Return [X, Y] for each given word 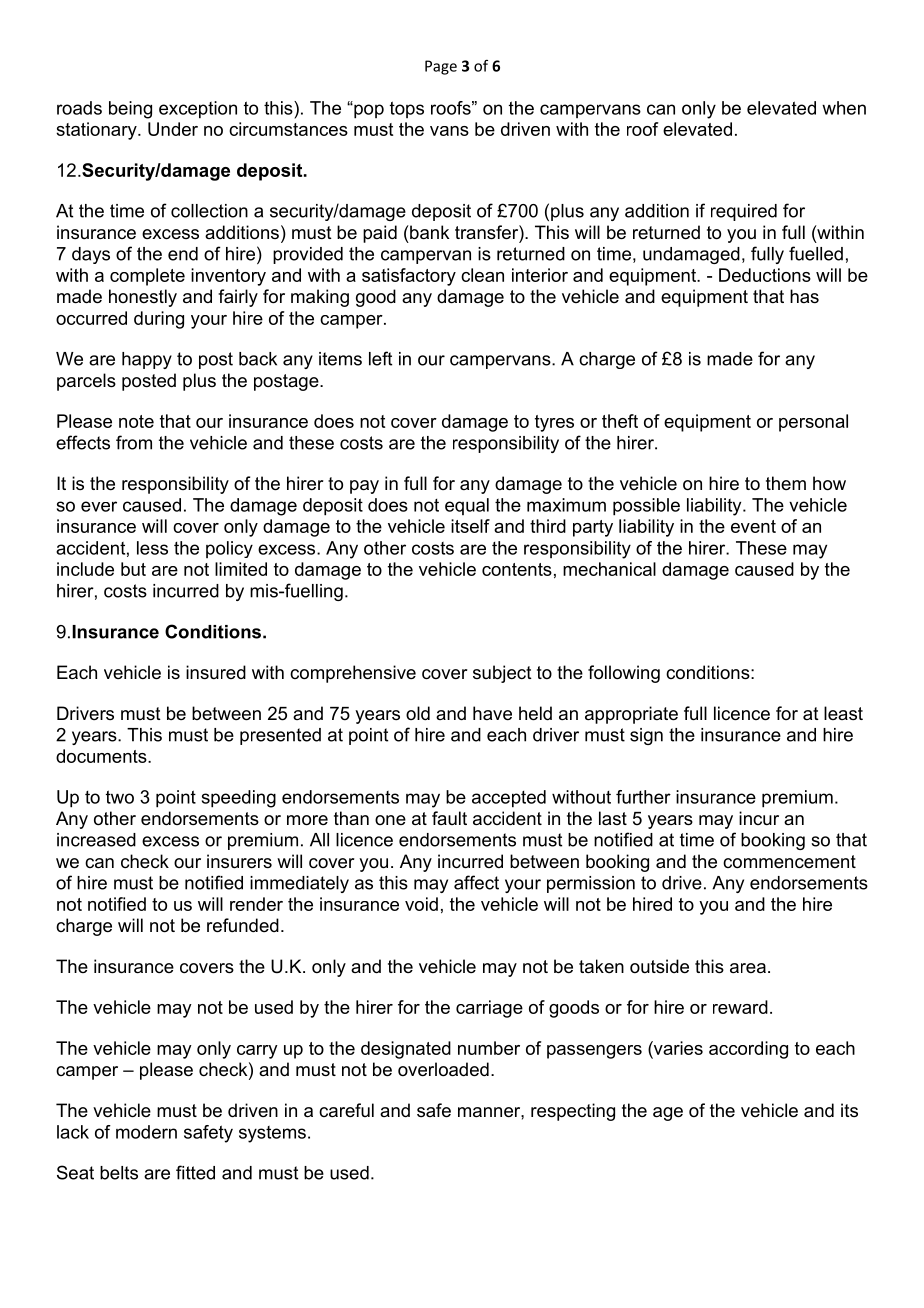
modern [146, 1132]
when [844, 108]
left [380, 358]
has [804, 296]
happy [147, 360]
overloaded [443, 1069]
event [753, 526]
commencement [789, 862]
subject [502, 674]
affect [476, 882]
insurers [239, 861]
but [133, 569]
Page [441, 67]
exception [198, 110]
